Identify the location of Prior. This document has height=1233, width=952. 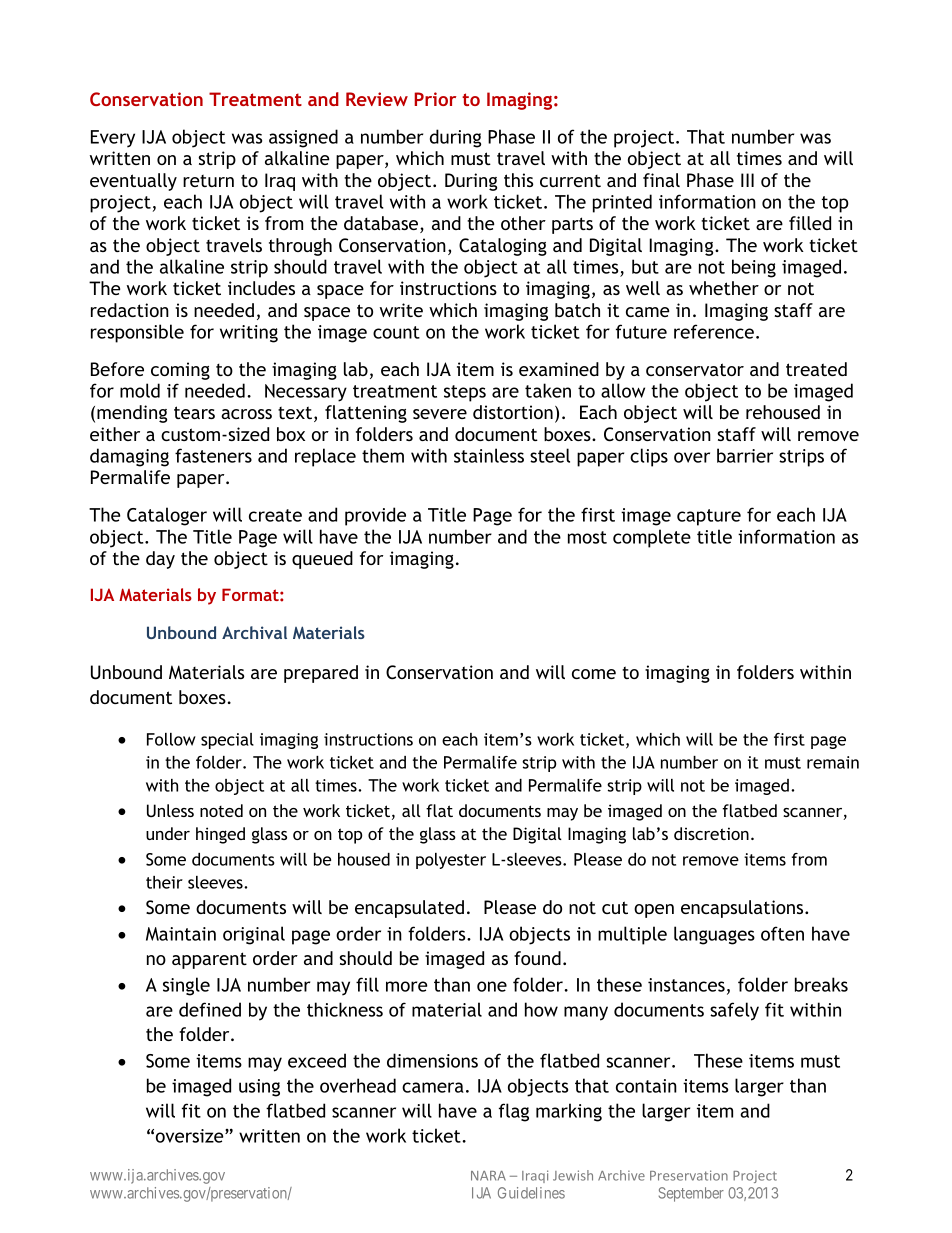
(435, 99).
